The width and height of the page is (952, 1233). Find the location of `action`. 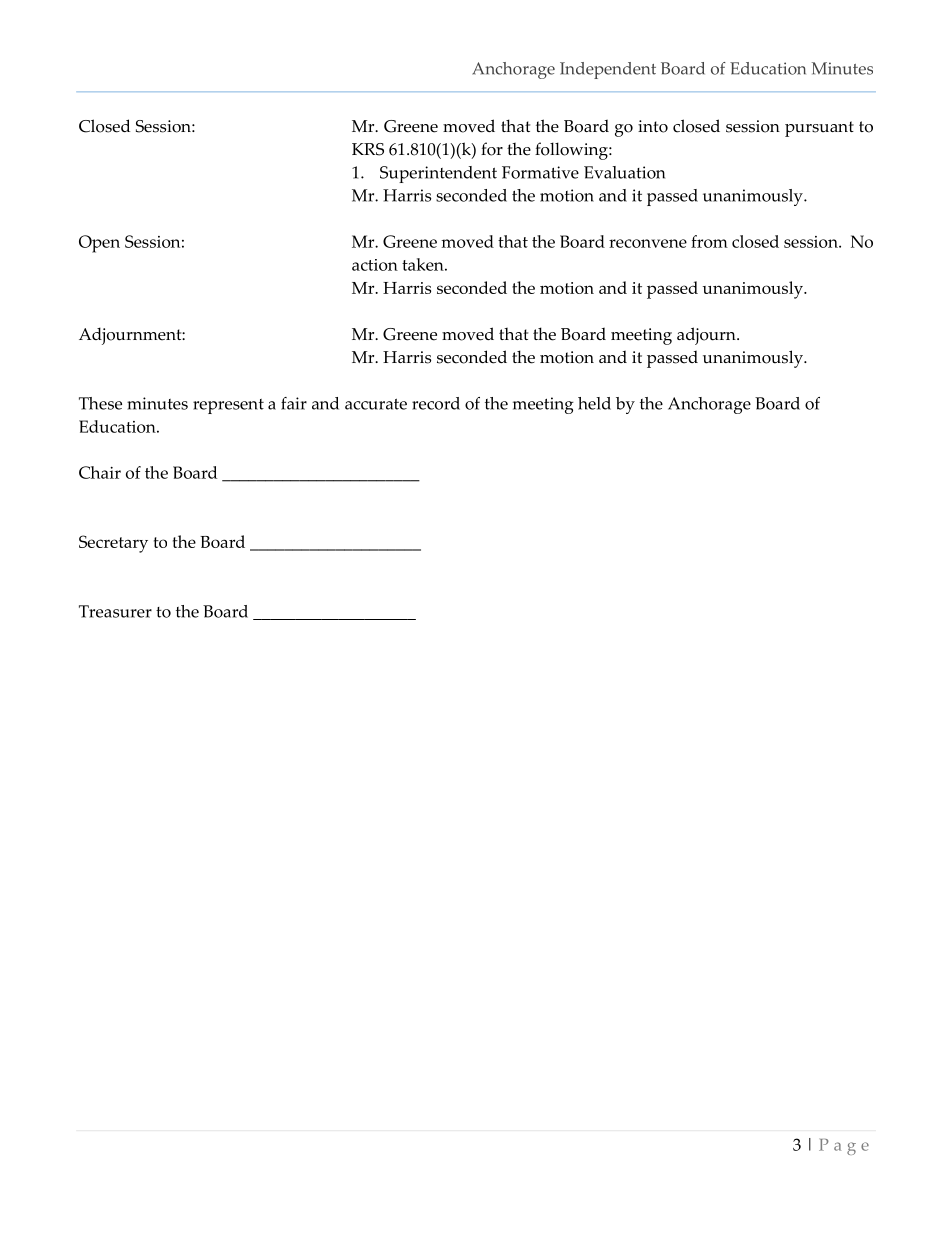

action is located at coordinates (375, 265).
